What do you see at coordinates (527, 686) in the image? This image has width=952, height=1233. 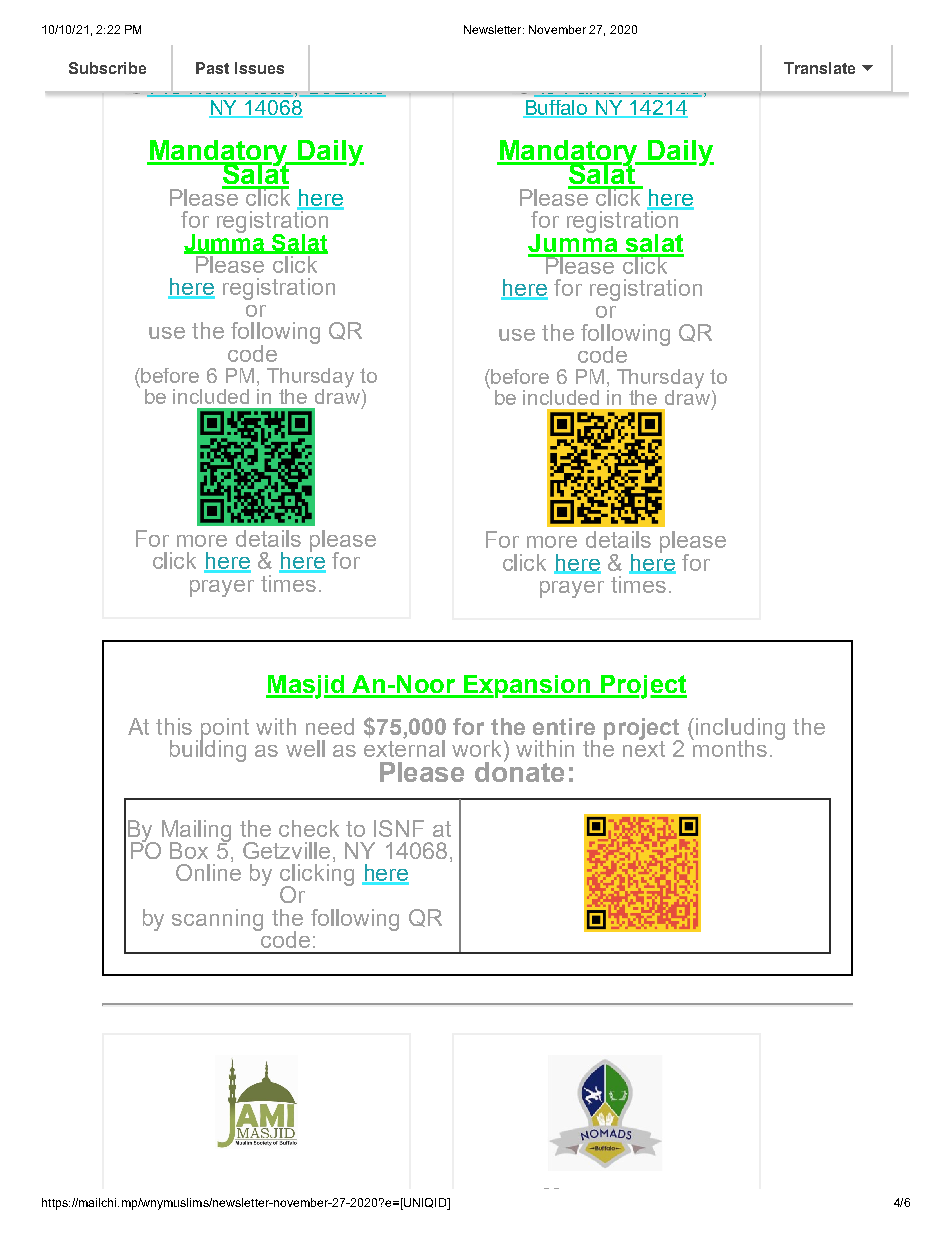 I see `Expansion` at bounding box center [527, 686].
